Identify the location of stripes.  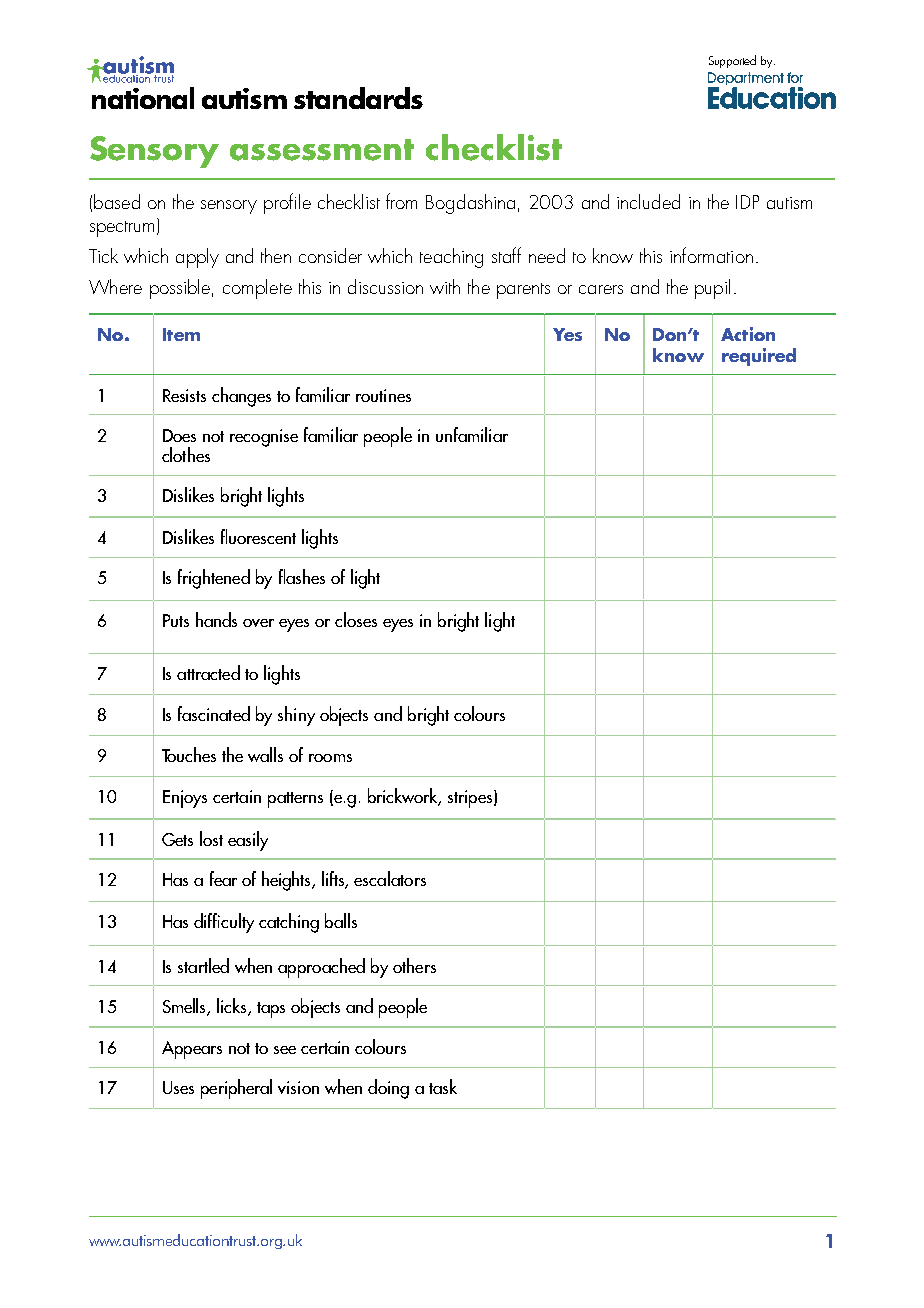
(471, 799).
